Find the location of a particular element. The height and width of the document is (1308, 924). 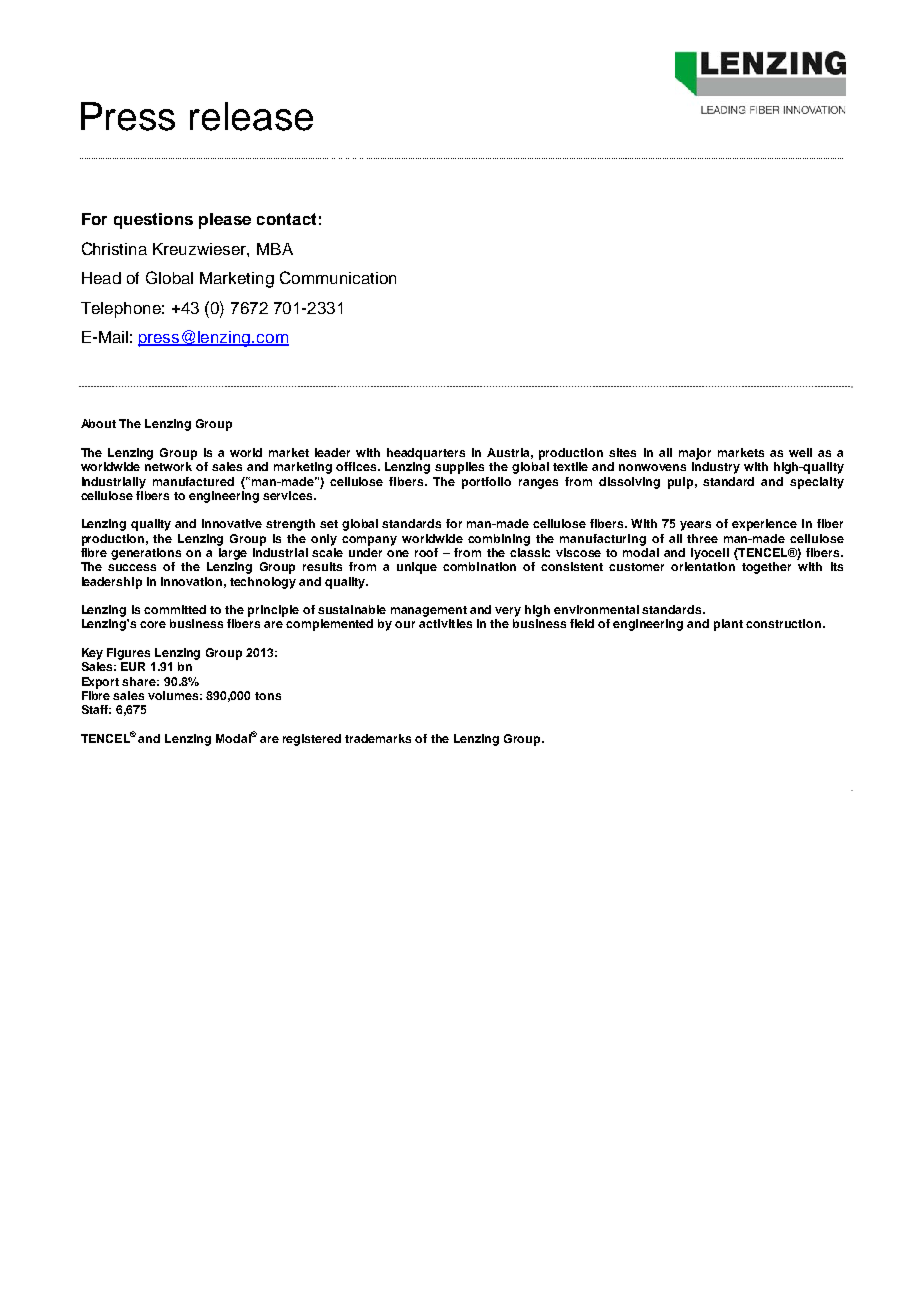

tons is located at coordinates (268, 696).
